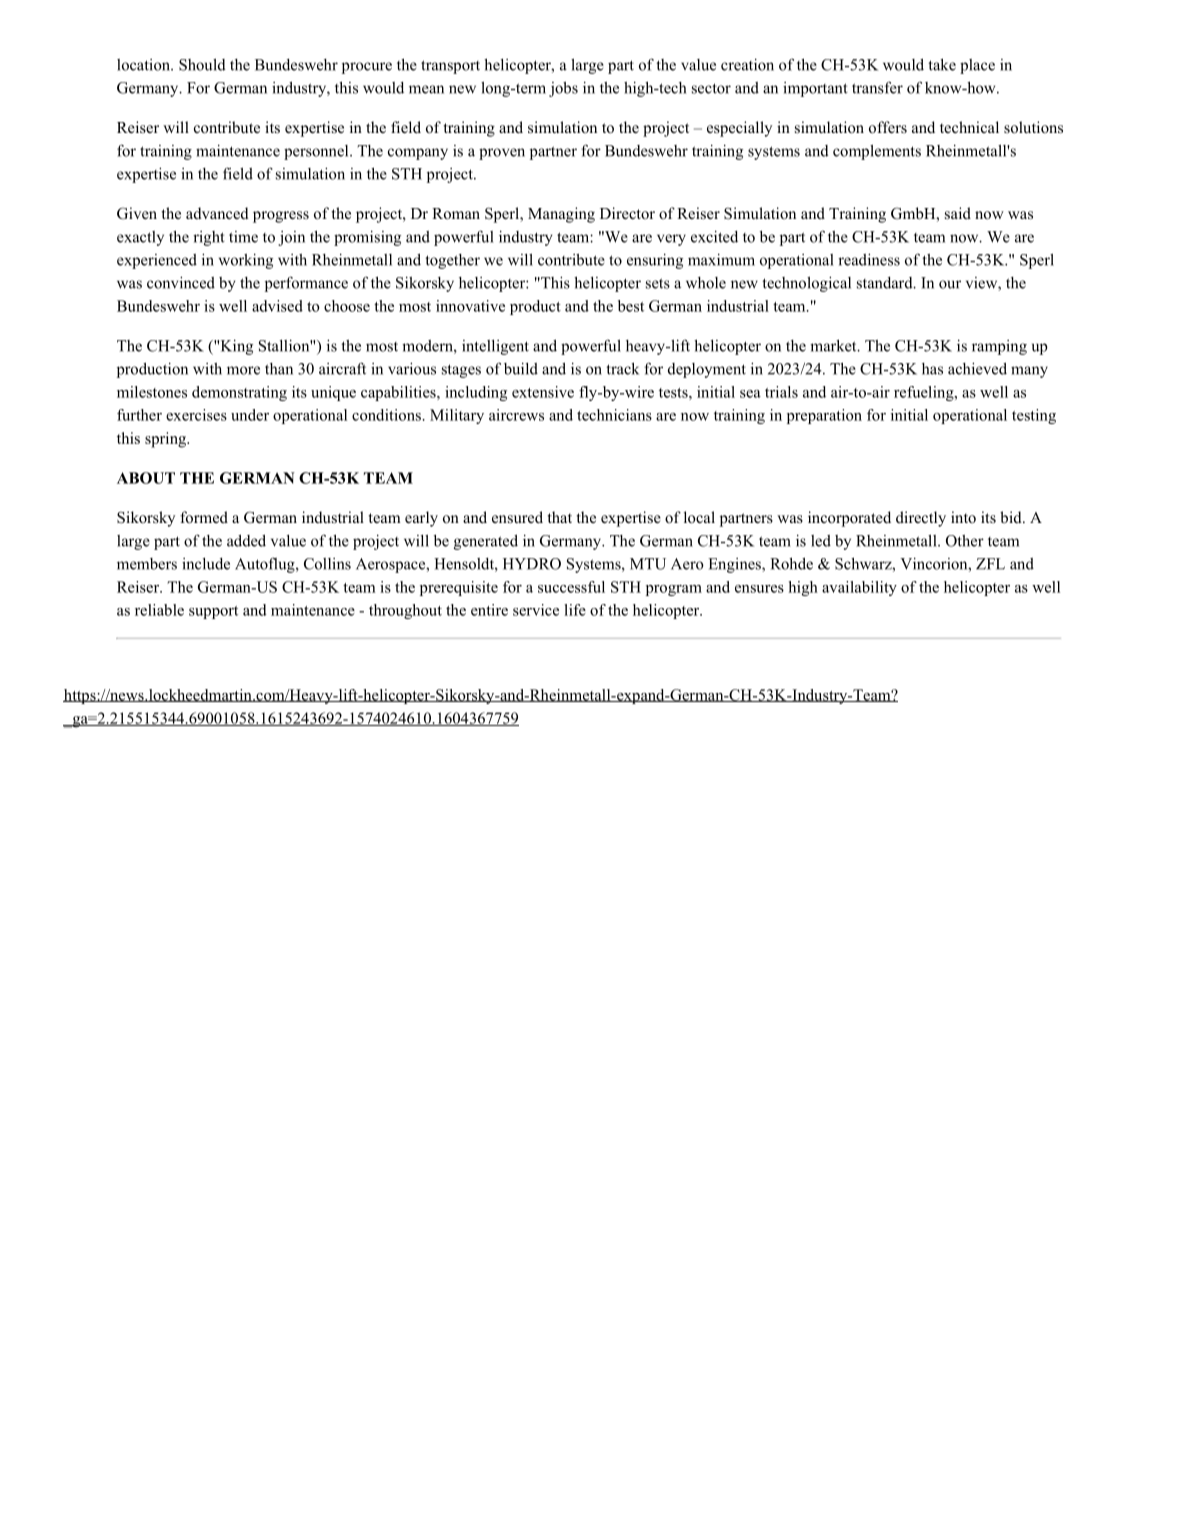  Describe the element at coordinates (202, 64) in the screenshot. I see `Should` at that location.
